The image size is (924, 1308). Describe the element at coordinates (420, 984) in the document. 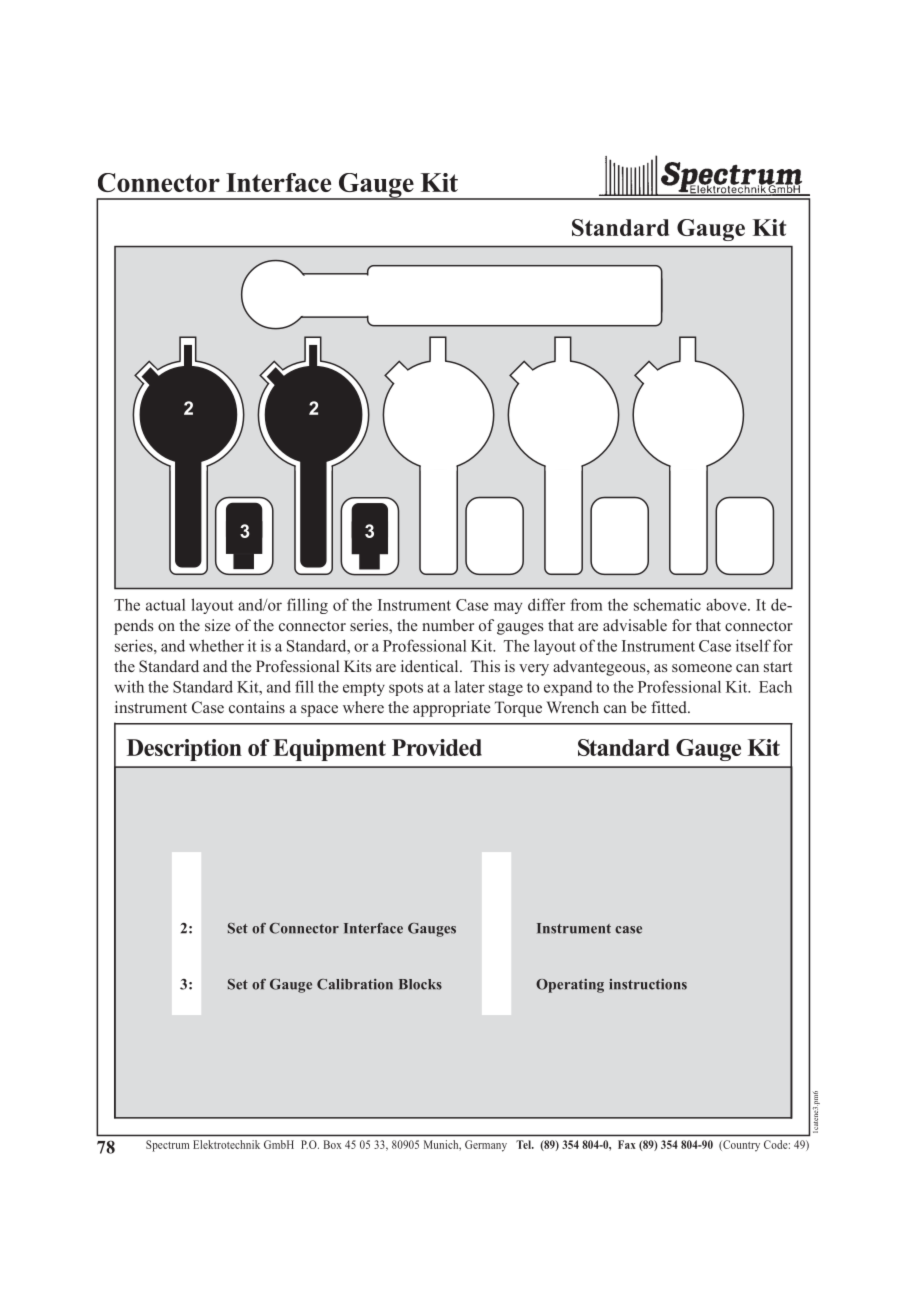

I see `Blocks` at that location.
